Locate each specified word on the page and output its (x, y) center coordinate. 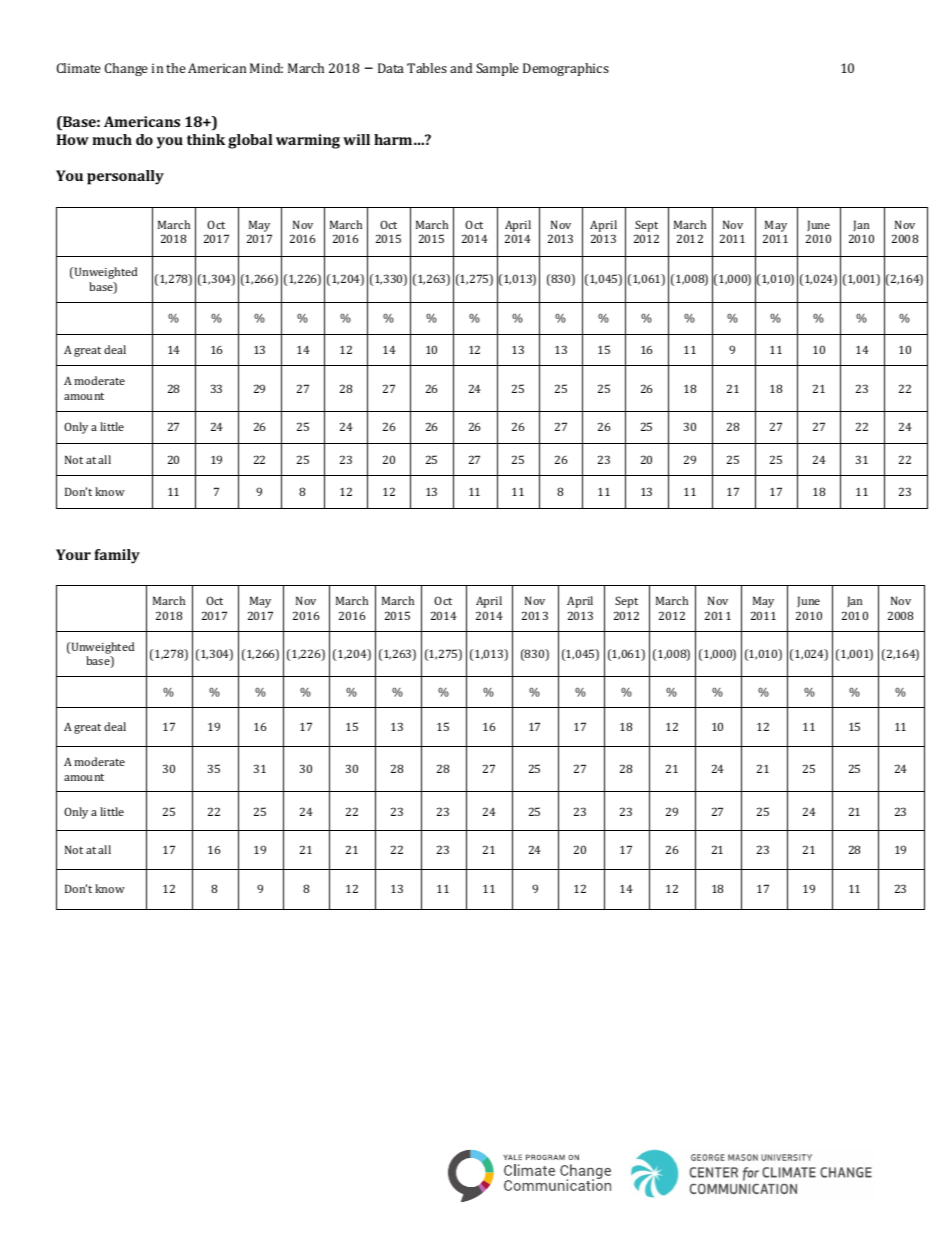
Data (391, 68)
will (356, 139)
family (117, 556)
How (73, 139)
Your (73, 554)
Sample (497, 69)
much (112, 139)
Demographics (566, 69)
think (206, 139)
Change (126, 69)
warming (308, 141)
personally (125, 177)
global (250, 141)
